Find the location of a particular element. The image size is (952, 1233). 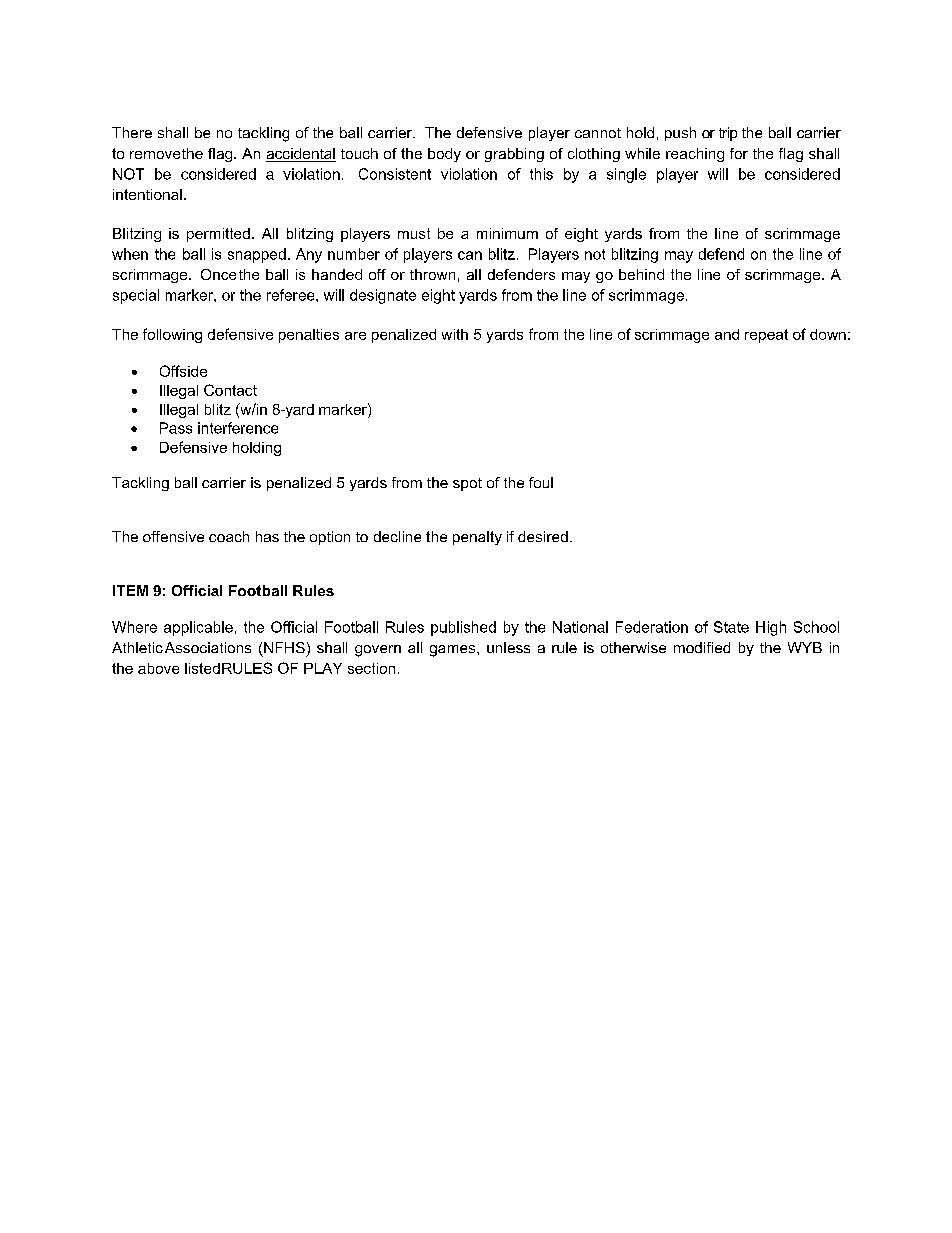

Contact is located at coordinates (230, 390).
